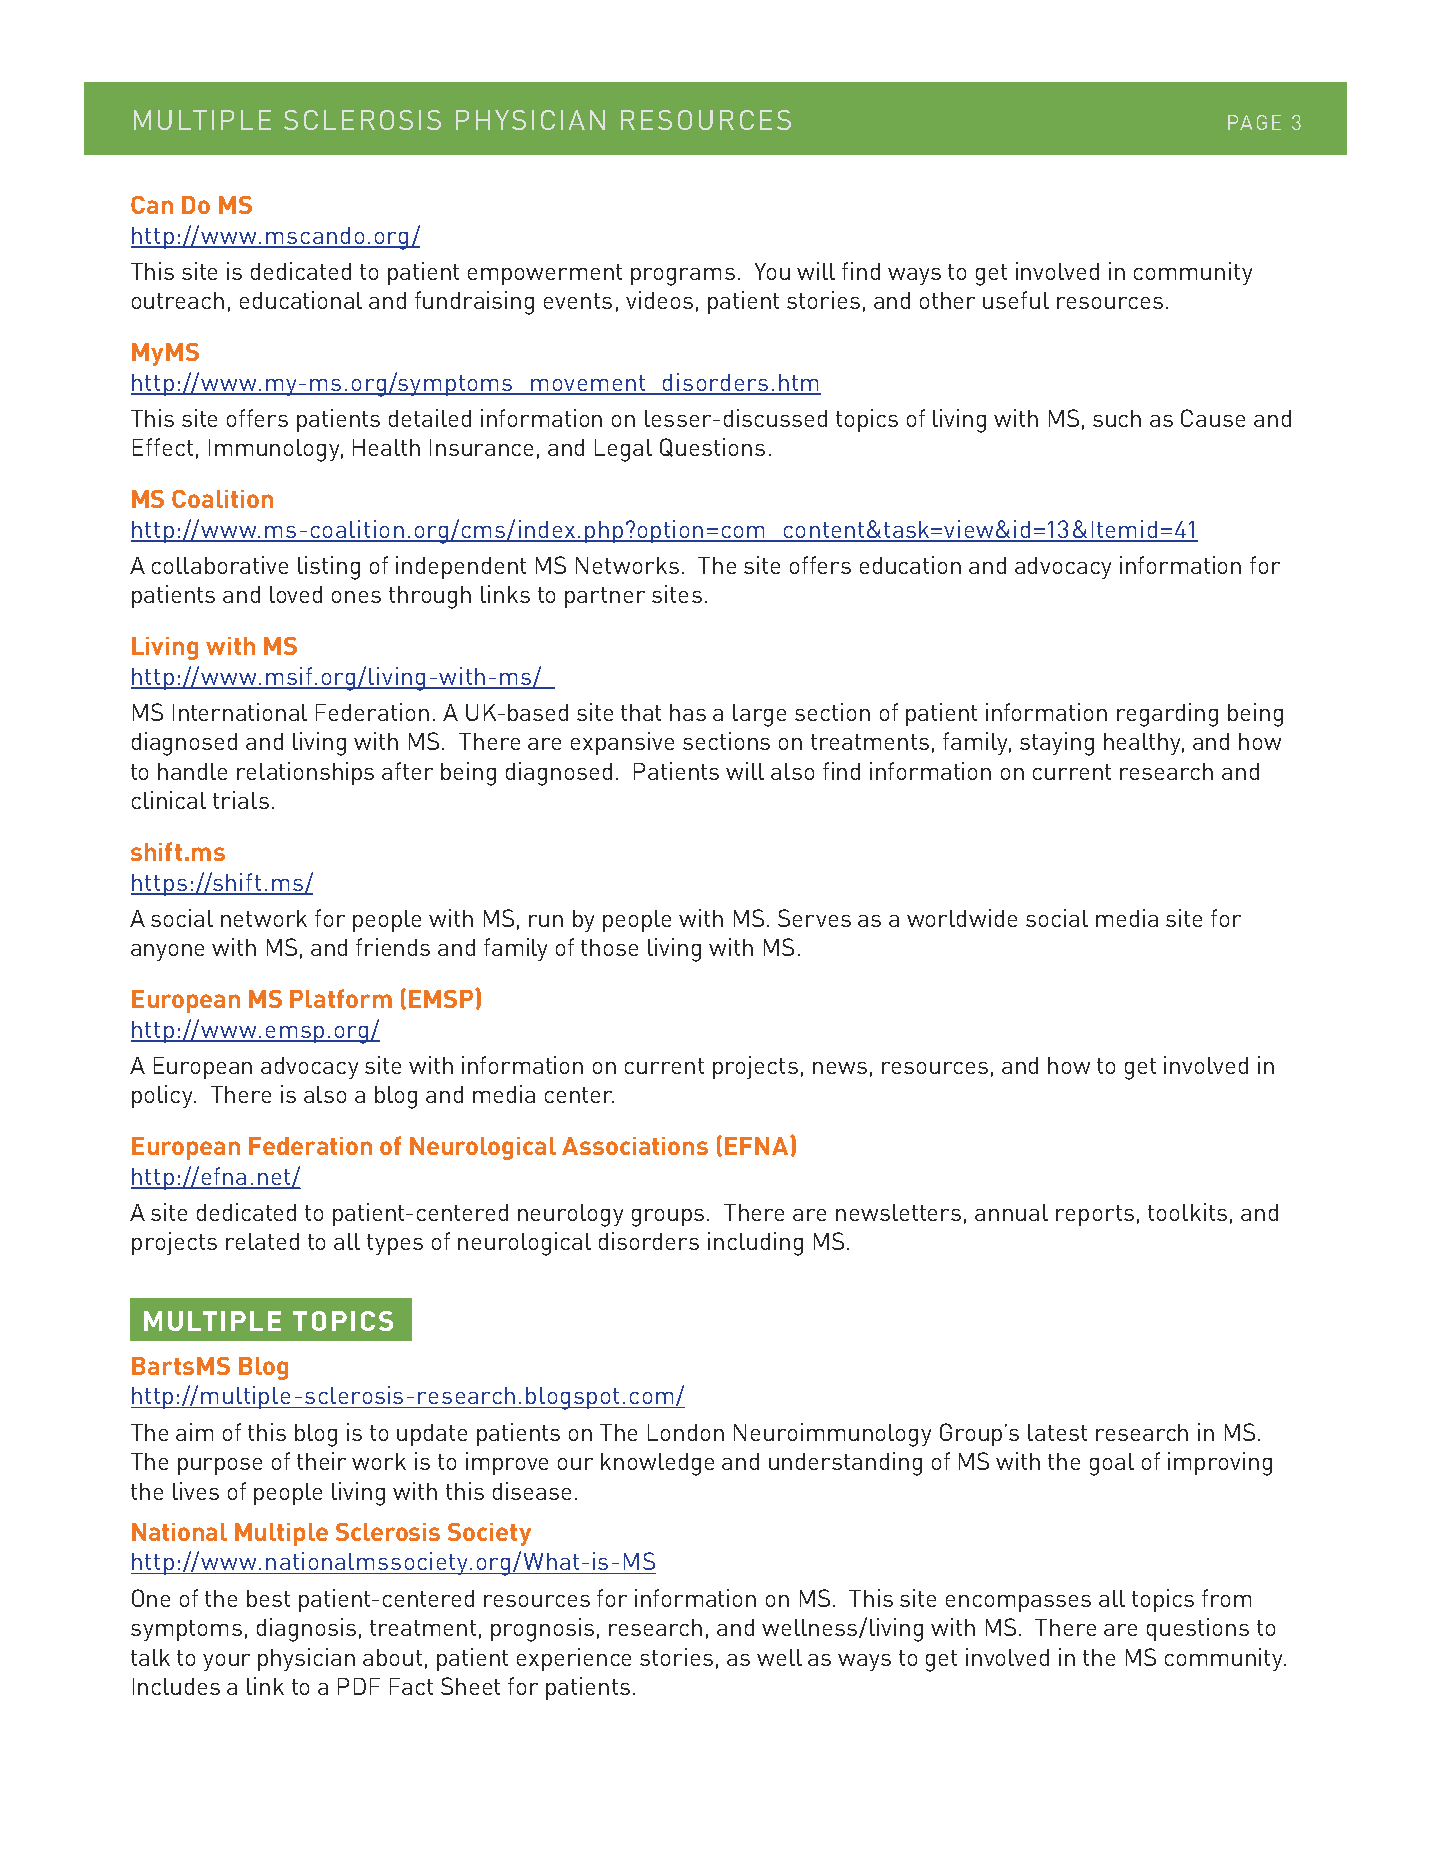  I want to click on diagnosis, so click(306, 1630).
